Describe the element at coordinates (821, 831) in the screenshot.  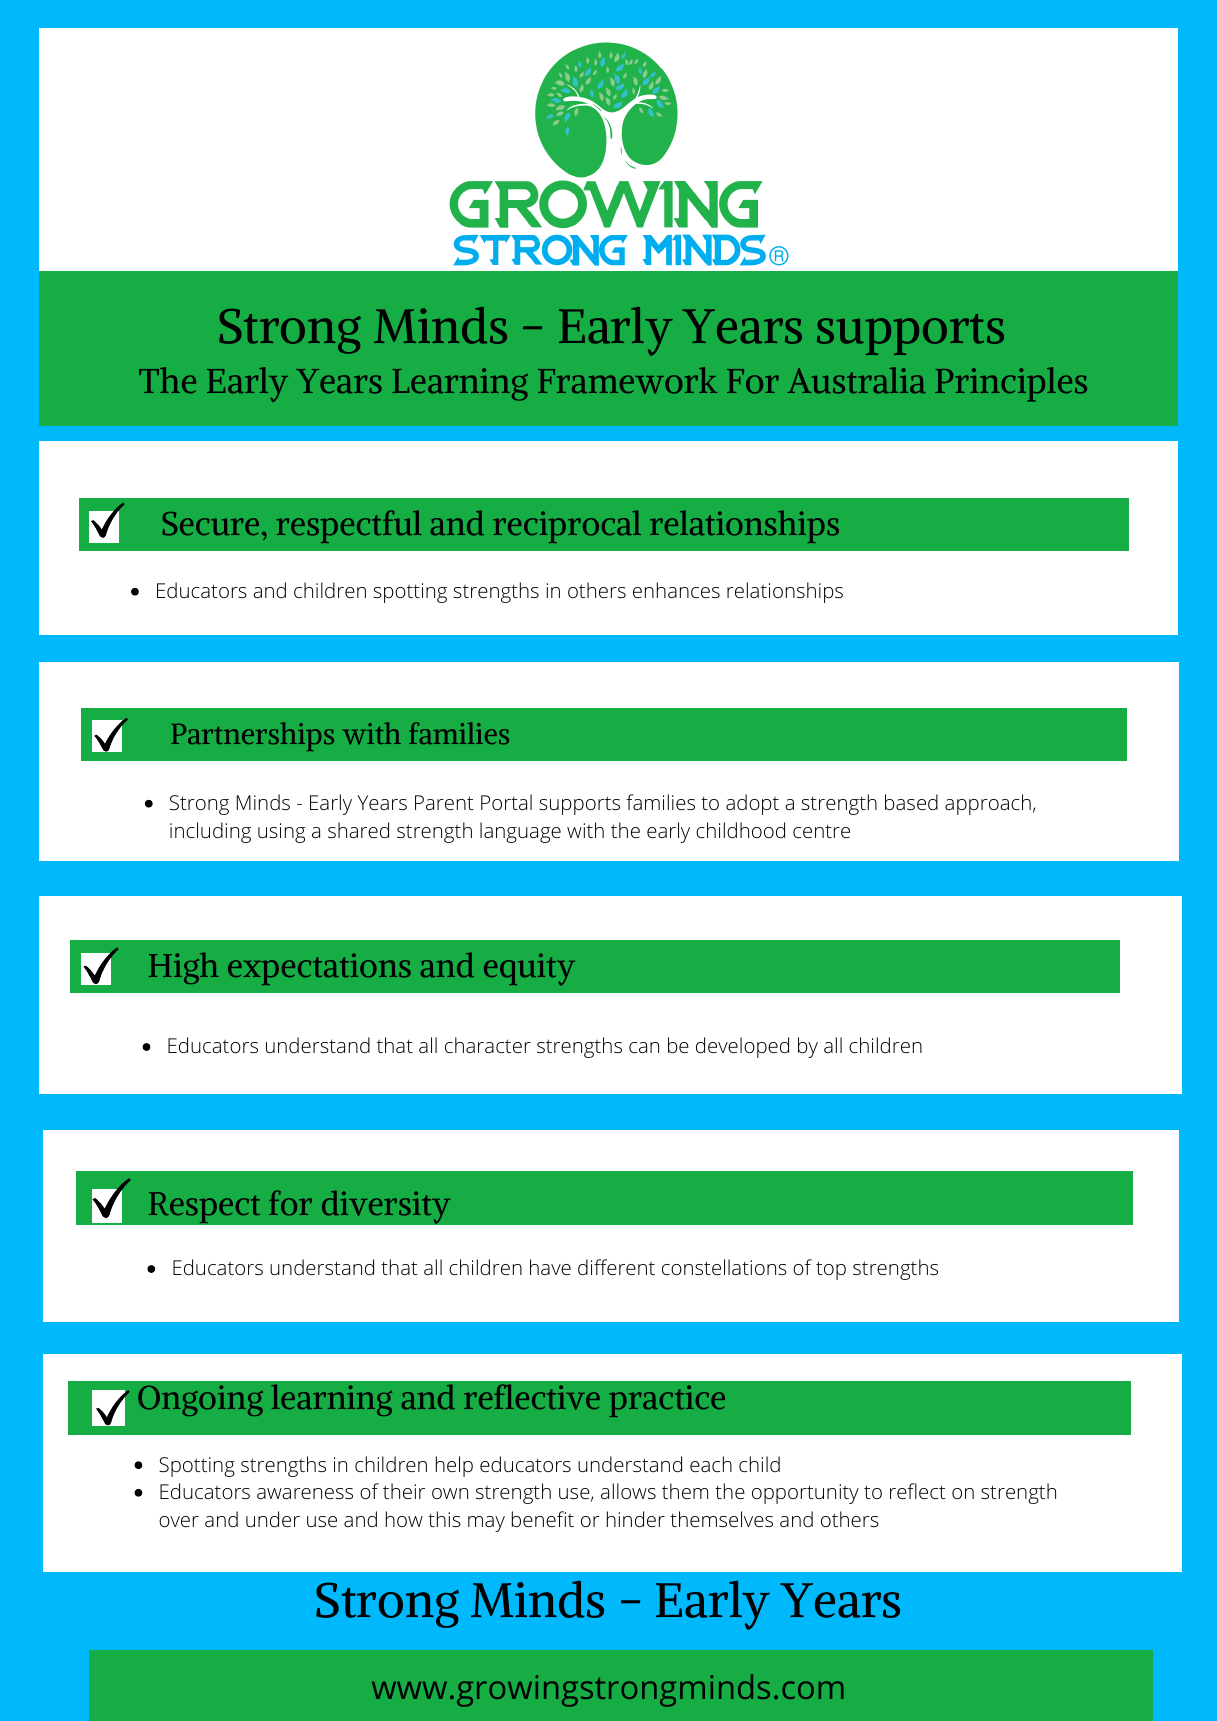
I see `centre` at that location.
